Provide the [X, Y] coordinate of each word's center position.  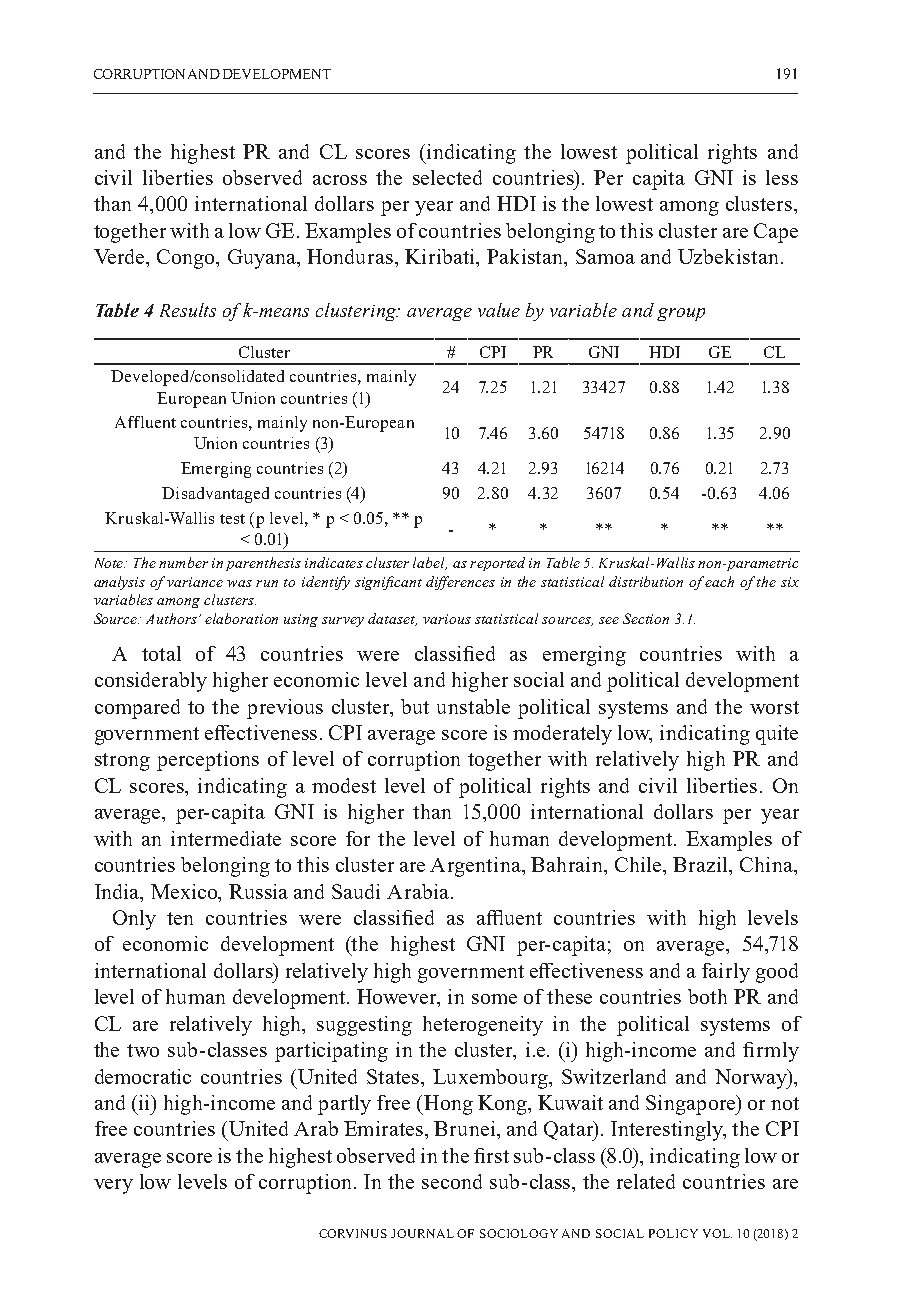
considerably [151, 682]
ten [180, 918]
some [494, 999]
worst [774, 707]
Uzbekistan [730, 256]
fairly [726, 973]
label [430, 563]
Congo [187, 259]
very [113, 1186]
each [719, 581]
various [447, 619]
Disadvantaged [215, 495]
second [452, 1181]
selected [447, 177]
